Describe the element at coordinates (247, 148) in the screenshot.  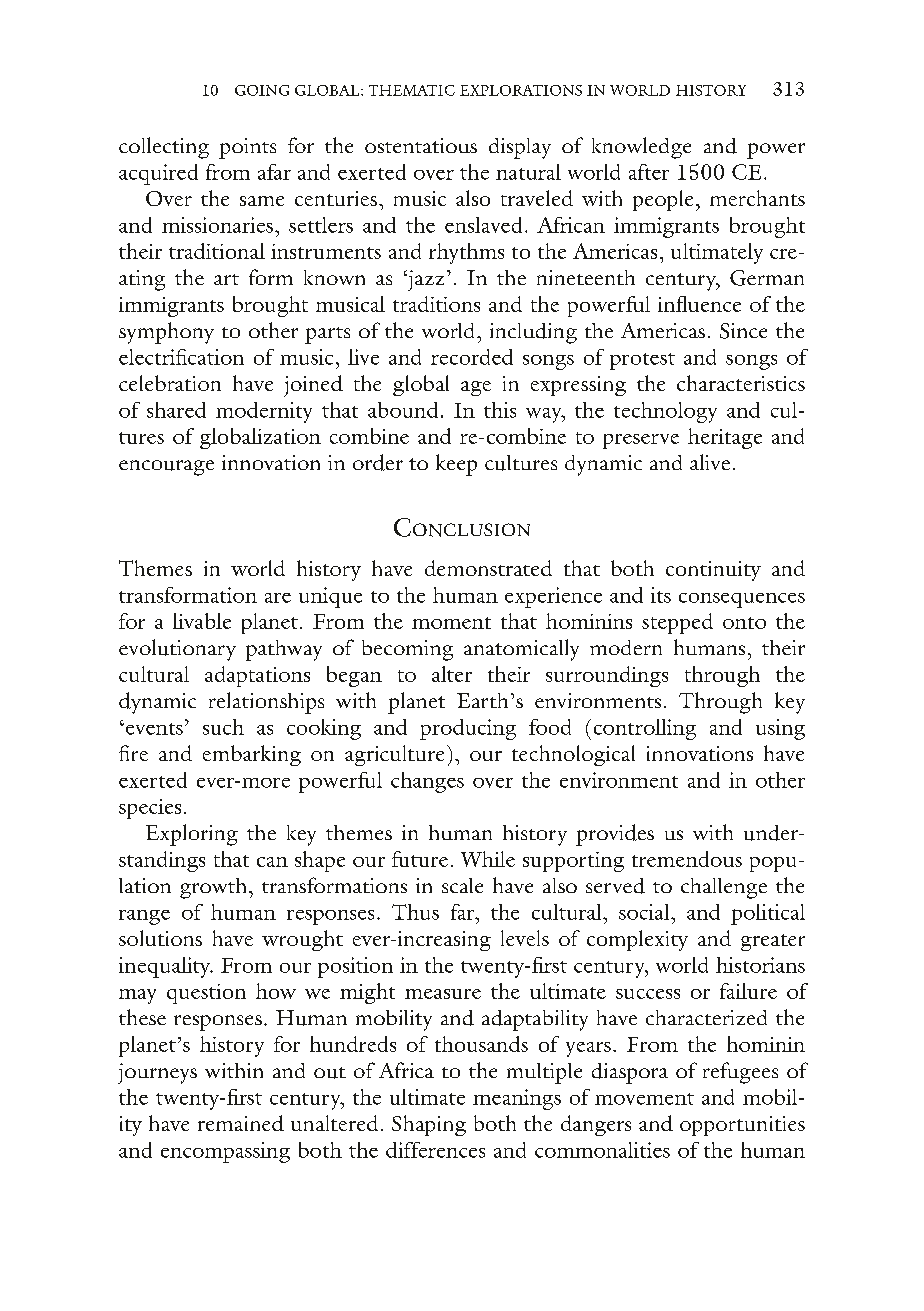
I see `points` at that location.
